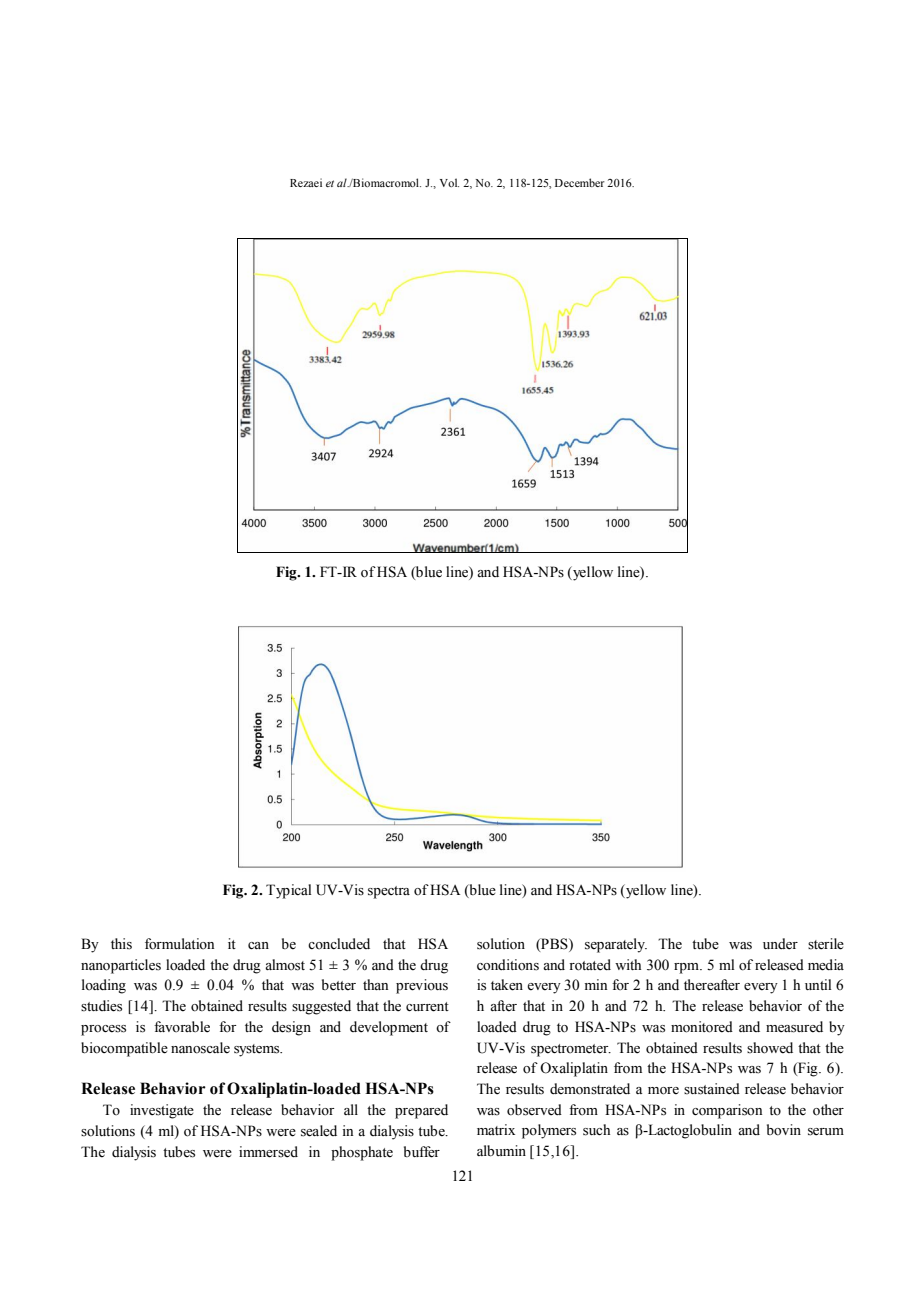  Describe the element at coordinates (389, 892) in the image. I see `spectra` at that location.
